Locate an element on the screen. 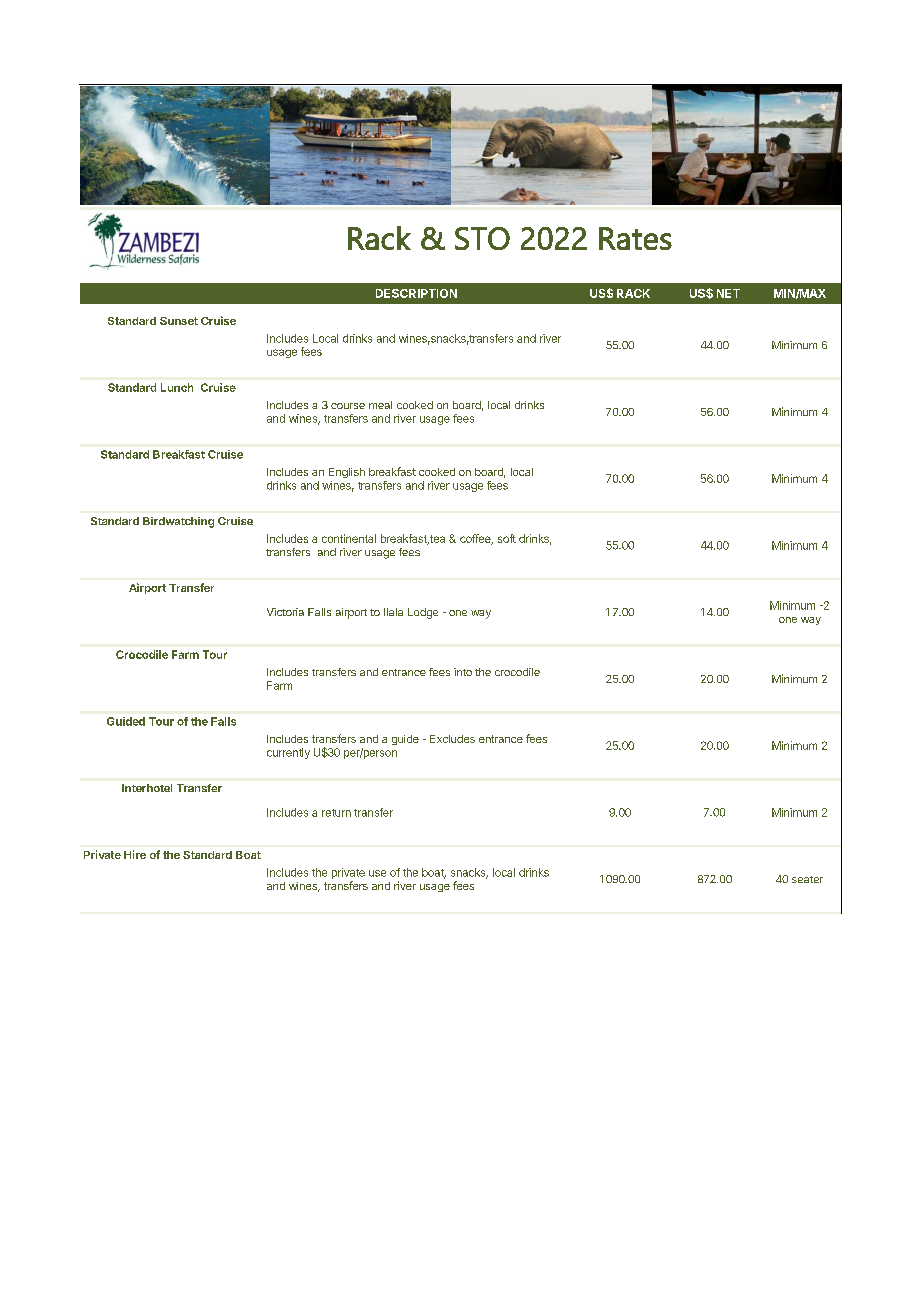  DESCRIPTION is located at coordinates (416, 293).
